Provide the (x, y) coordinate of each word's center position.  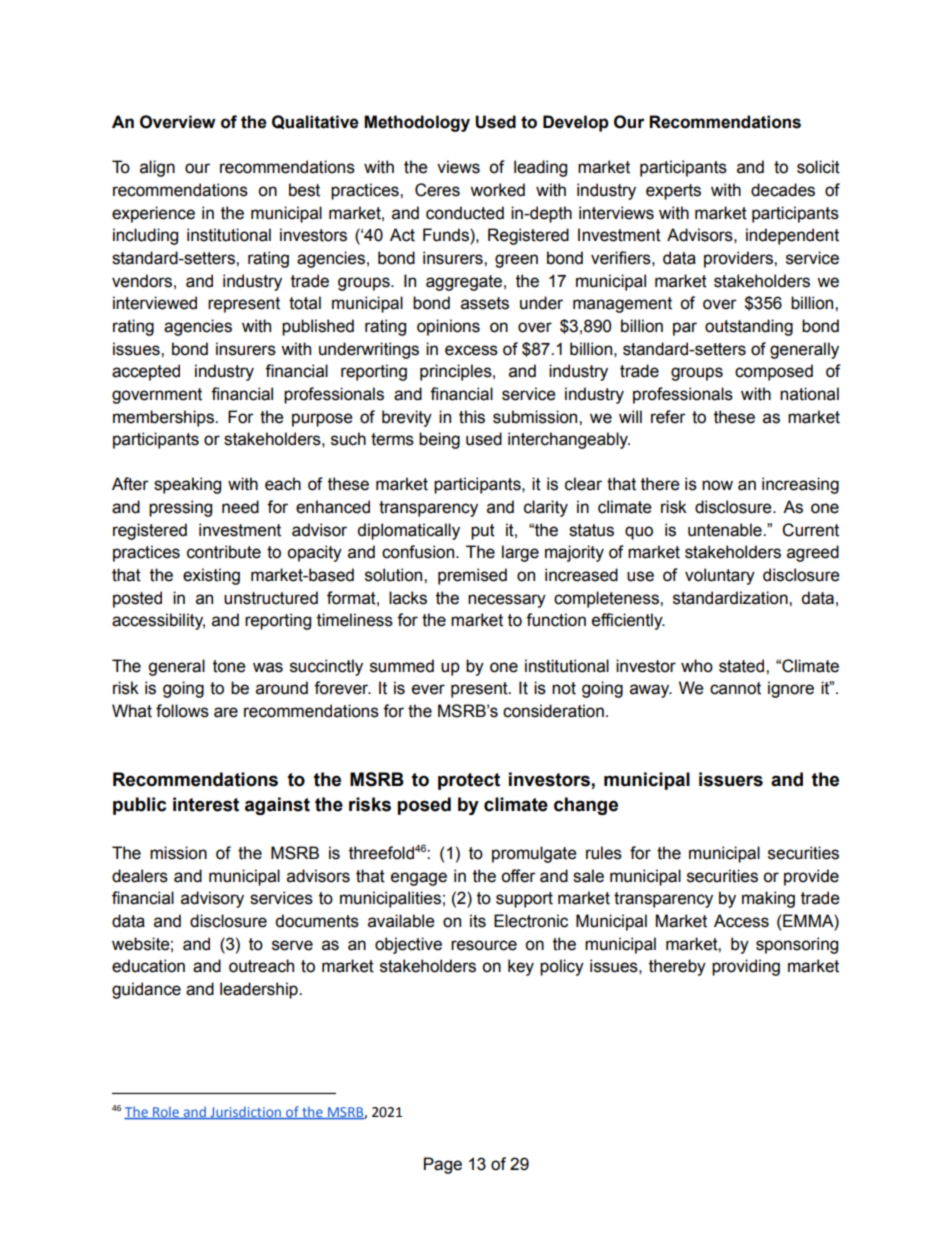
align (157, 168)
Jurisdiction (245, 1113)
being (439, 440)
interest (206, 804)
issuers (731, 779)
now (717, 485)
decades (783, 190)
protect (469, 781)
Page (443, 1165)
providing (746, 967)
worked (497, 190)
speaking (187, 485)
